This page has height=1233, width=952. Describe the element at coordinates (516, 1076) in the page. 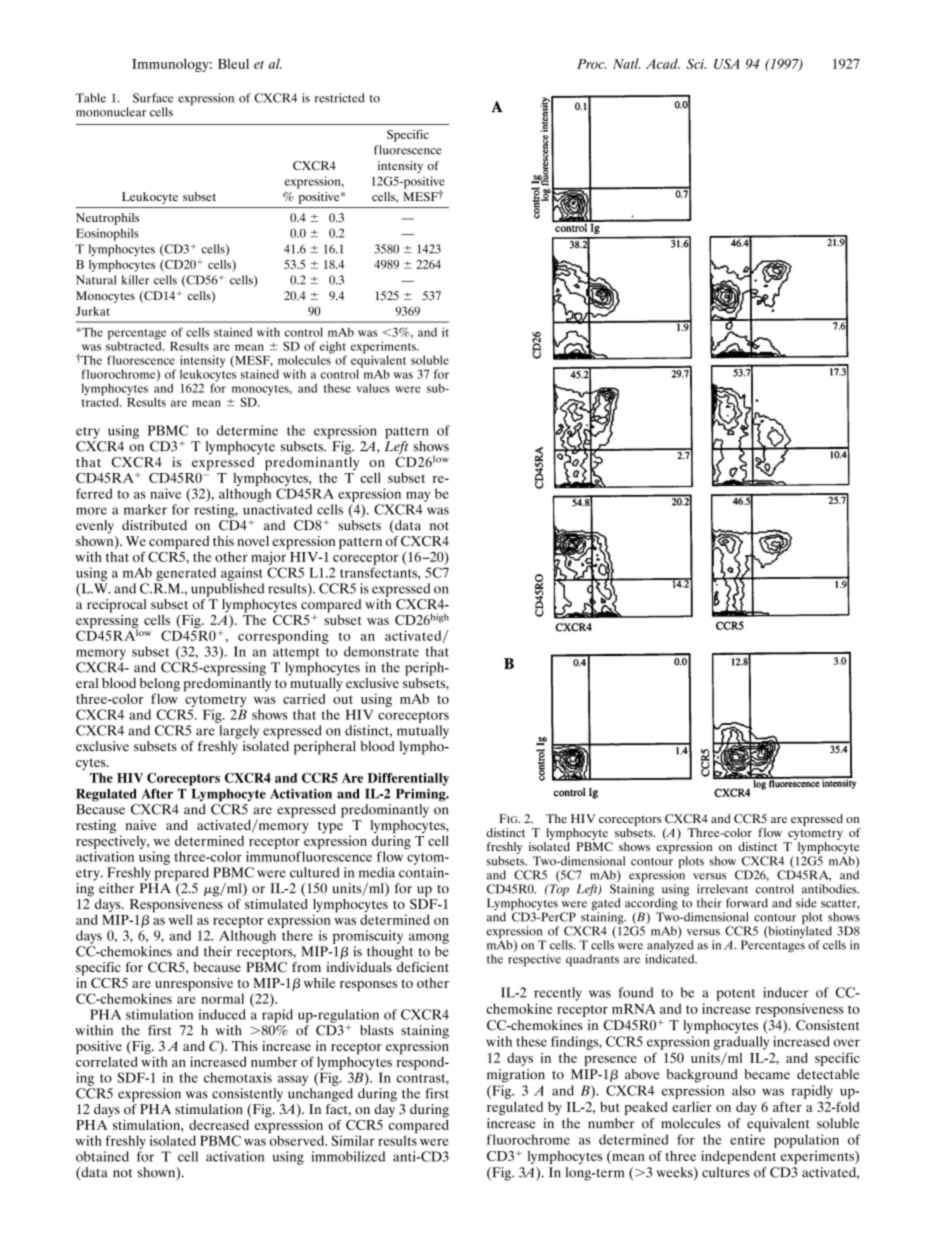

I see `migration` at that location.
